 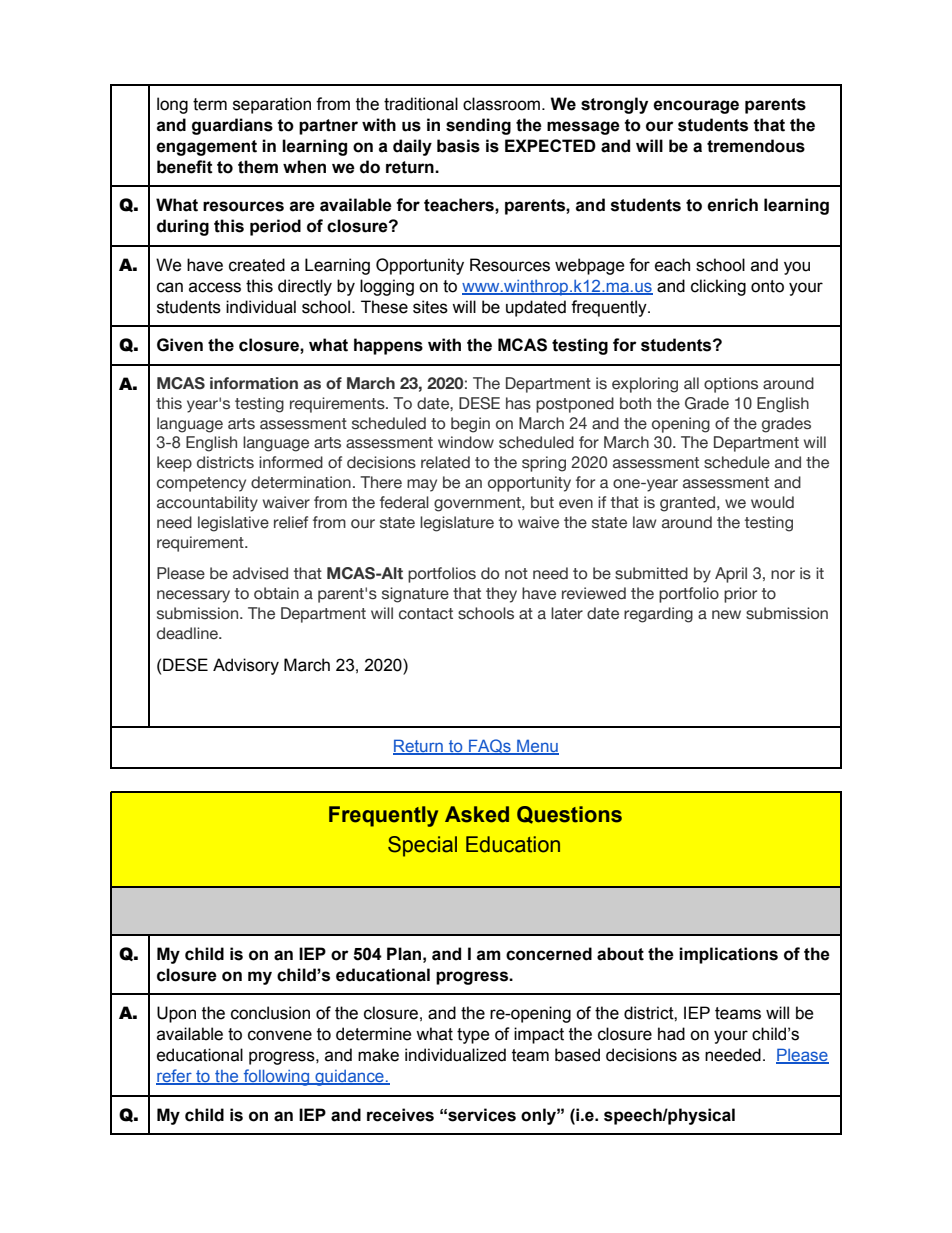 What do you see at coordinates (478, 126) in the screenshot?
I see `sending` at bounding box center [478, 126].
